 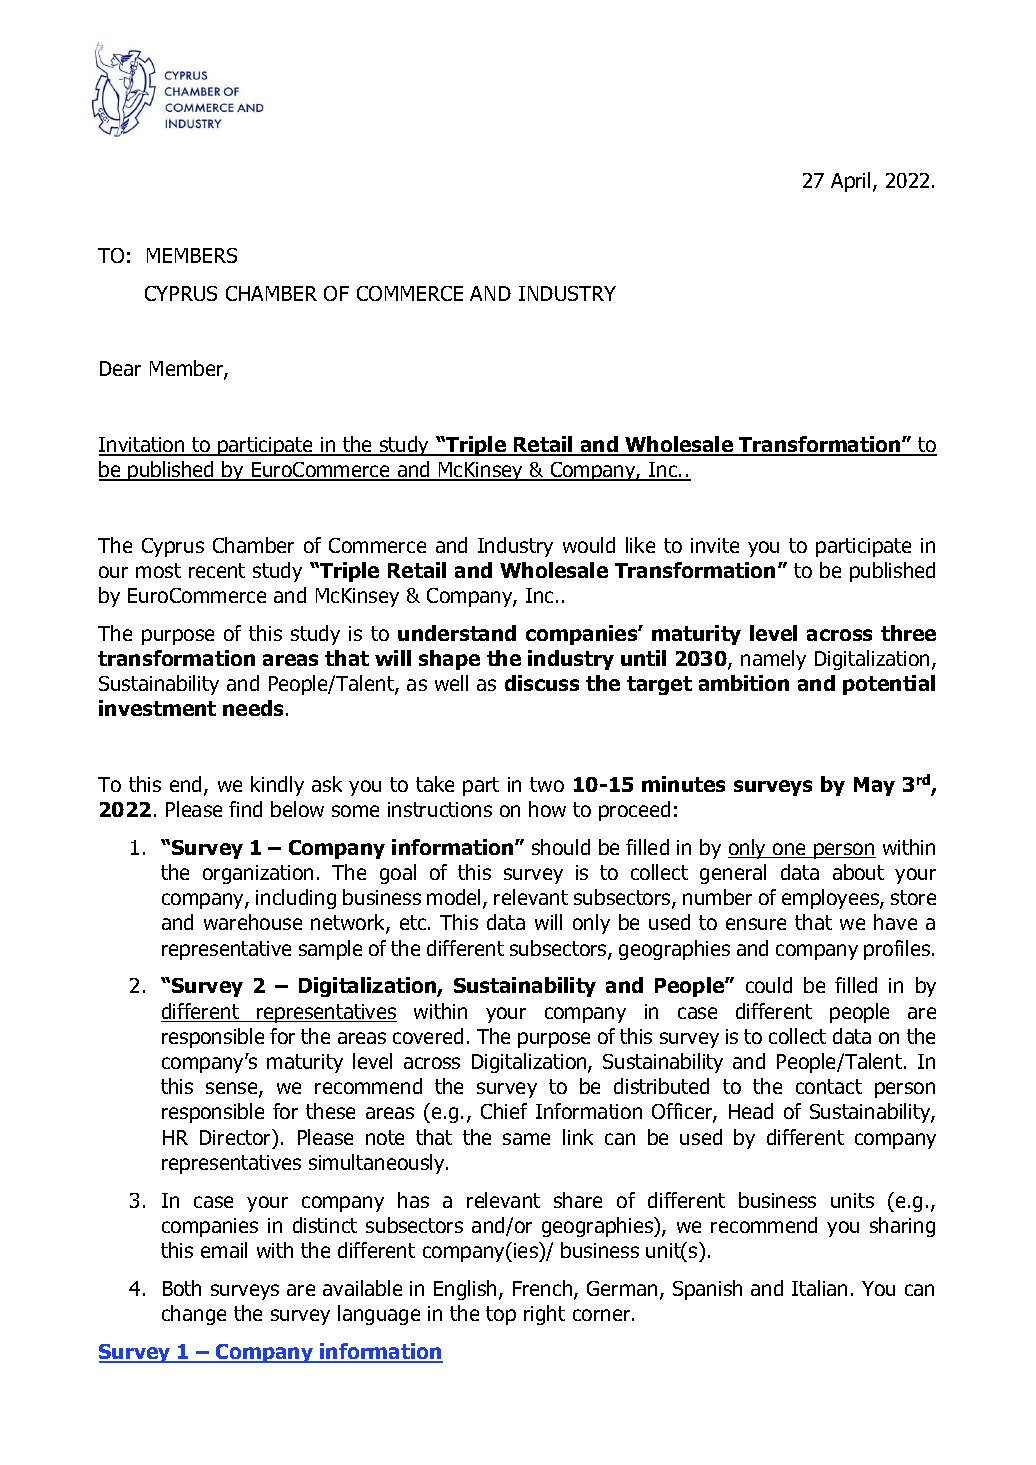 What do you see at coordinates (819, 1288) in the image?
I see `Italian` at bounding box center [819, 1288].
